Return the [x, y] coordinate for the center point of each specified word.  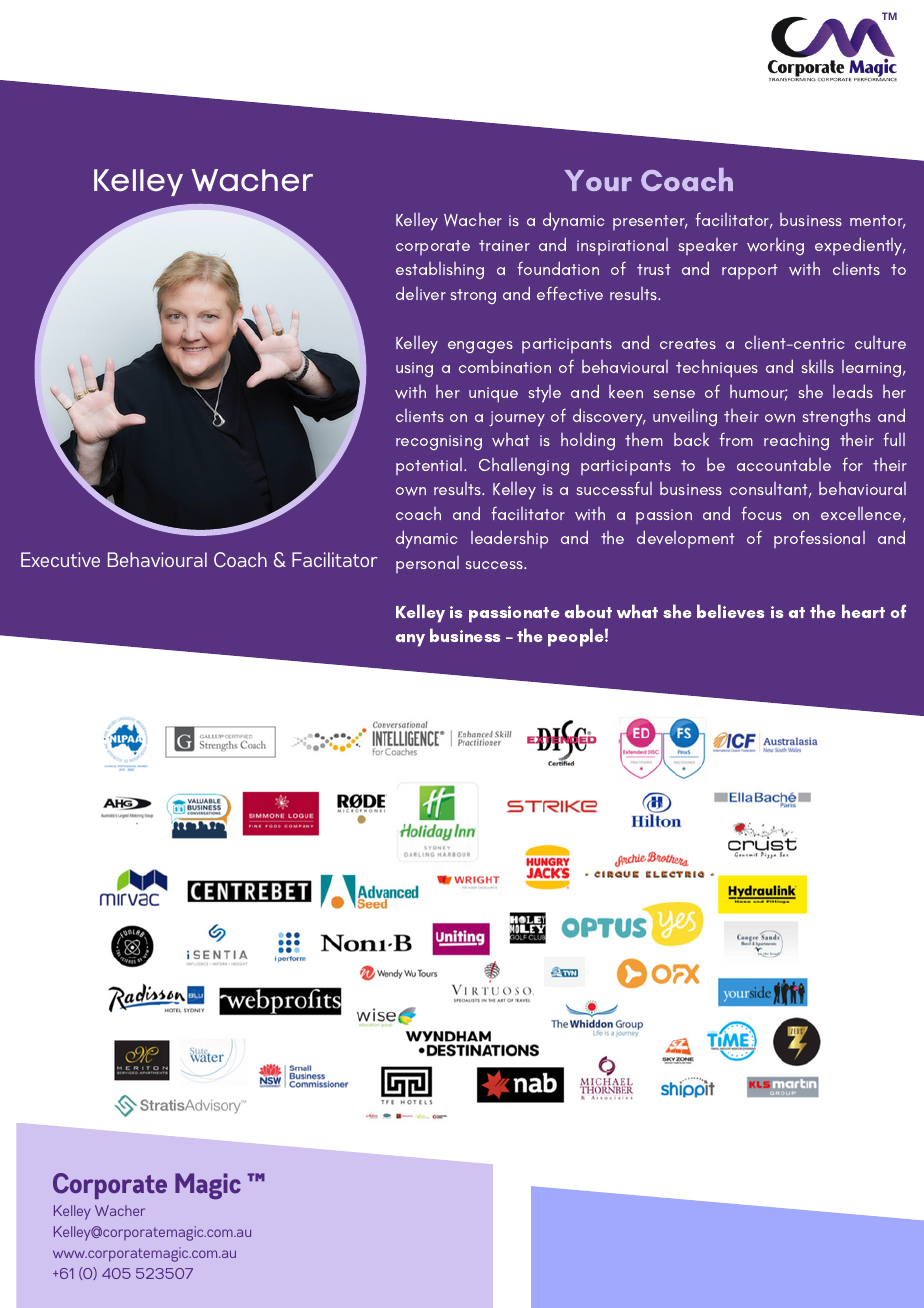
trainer [504, 245]
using [414, 369]
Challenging [524, 466]
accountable [784, 464]
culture [880, 342]
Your [598, 180]
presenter [650, 222]
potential [430, 466]
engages [480, 347]
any [410, 640]
